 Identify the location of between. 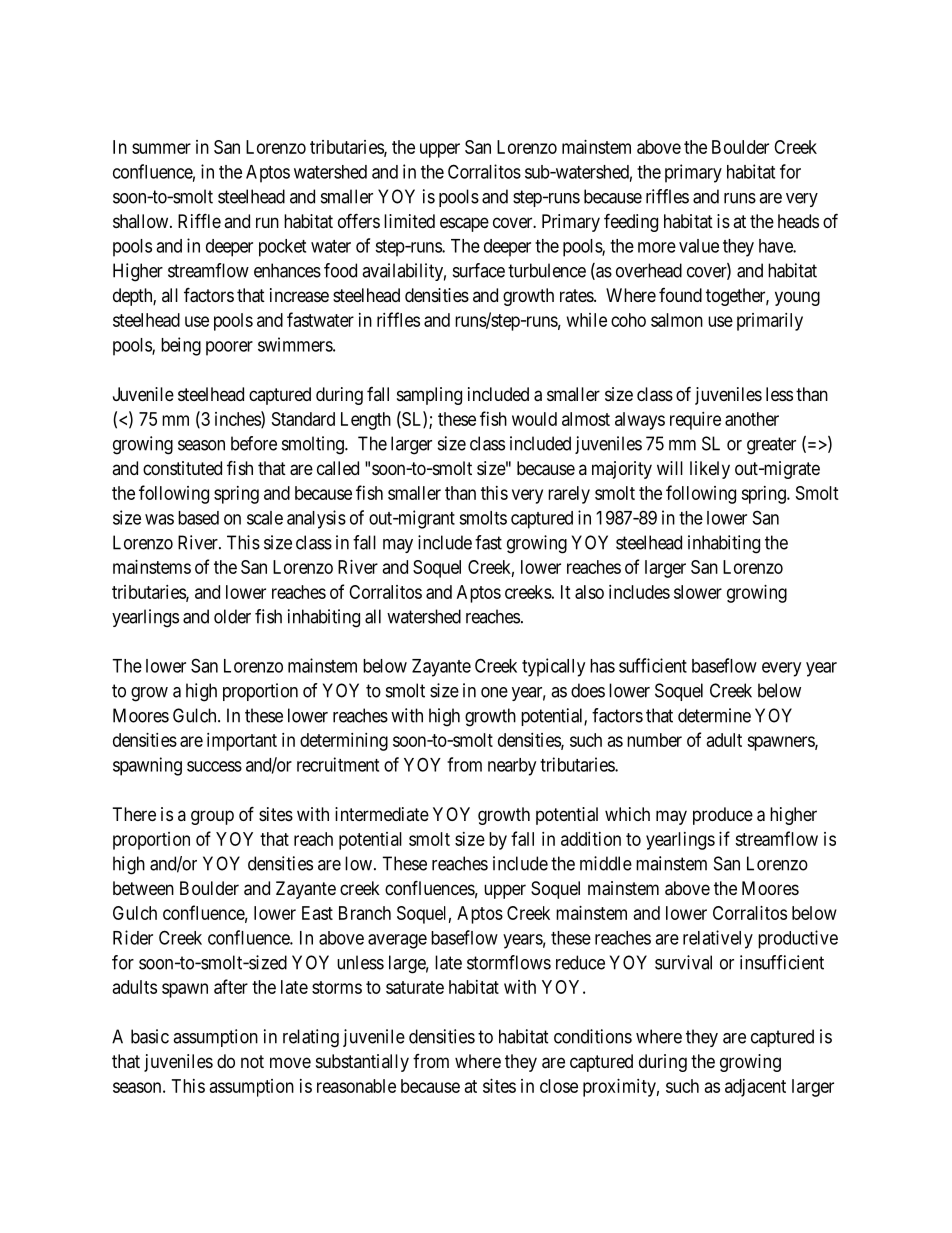
(143, 888).
